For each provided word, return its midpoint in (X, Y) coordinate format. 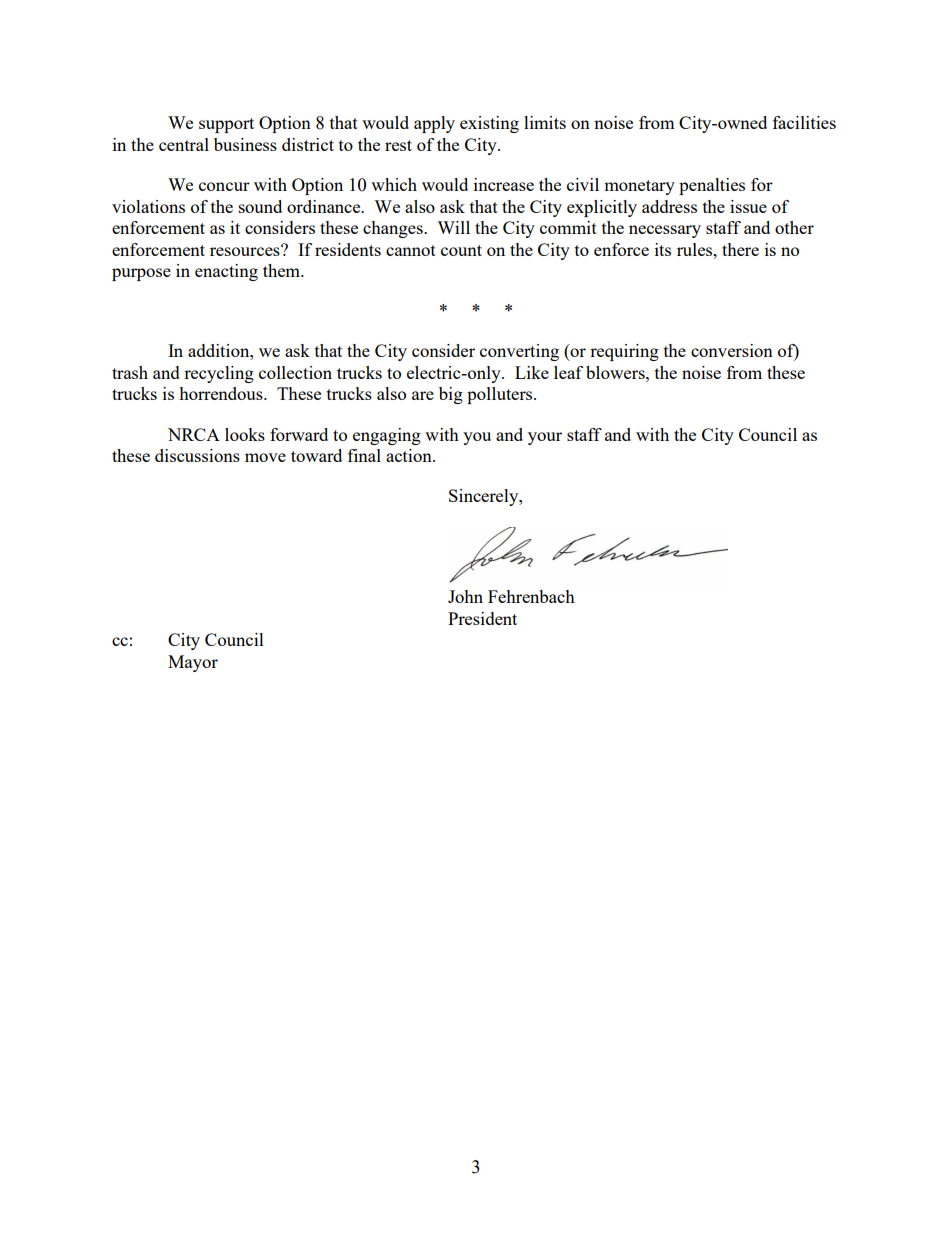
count (461, 250)
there (740, 249)
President (482, 618)
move (265, 457)
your (545, 438)
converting (519, 352)
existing (489, 124)
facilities (804, 122)
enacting (226, 272)
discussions (197, 455)
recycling (219, 374)
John (465, 596)
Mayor (193, 663)
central (184, 144)
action (410, 455)
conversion (732, 350)
